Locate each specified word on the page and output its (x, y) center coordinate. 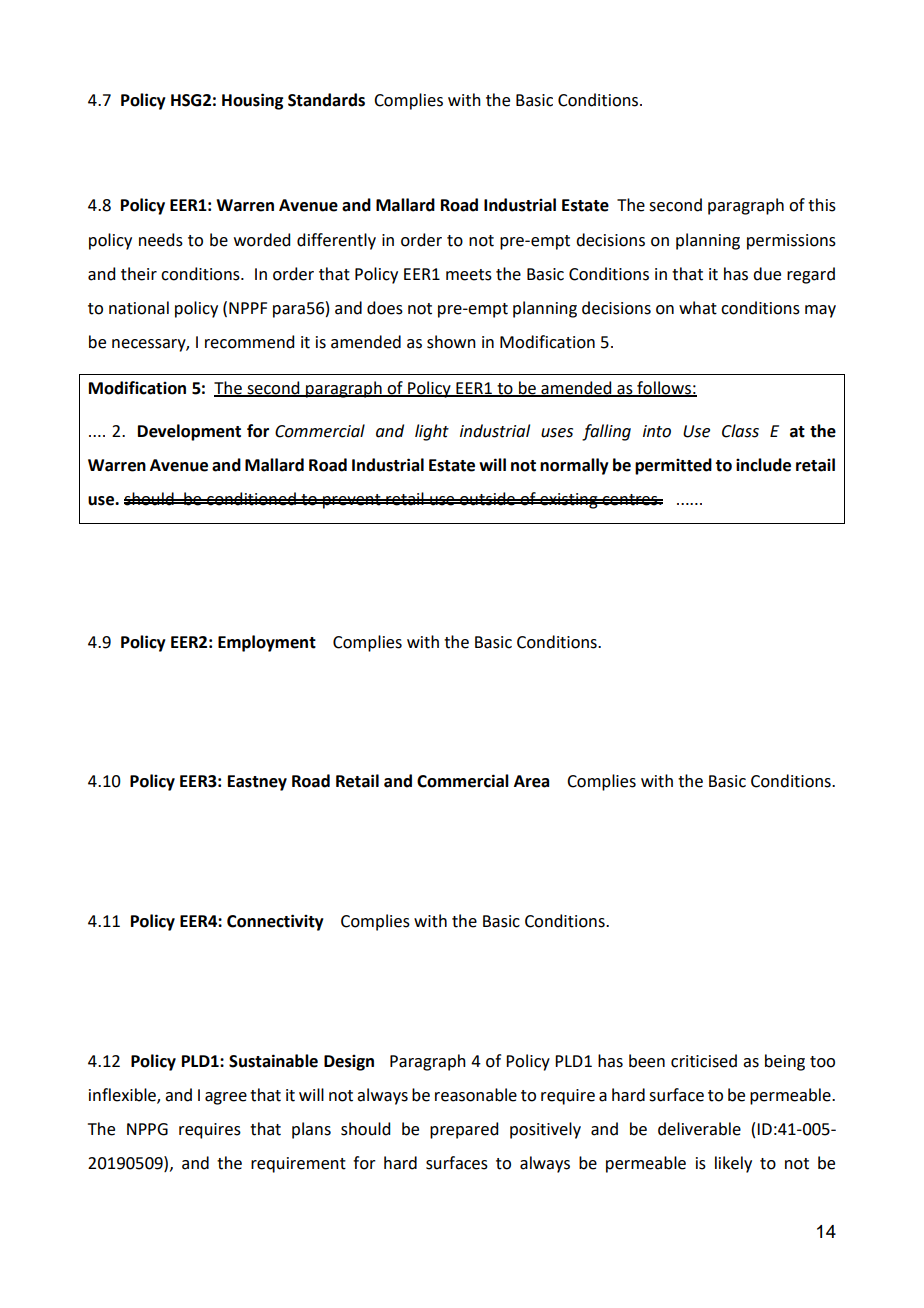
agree (226, 1098)
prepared (464, 1130)
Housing (252, 101)
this (822, 205)
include (763, 465)
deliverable (699, 1129)
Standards (326, 100)
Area (531, 781)
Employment (267, 643)
